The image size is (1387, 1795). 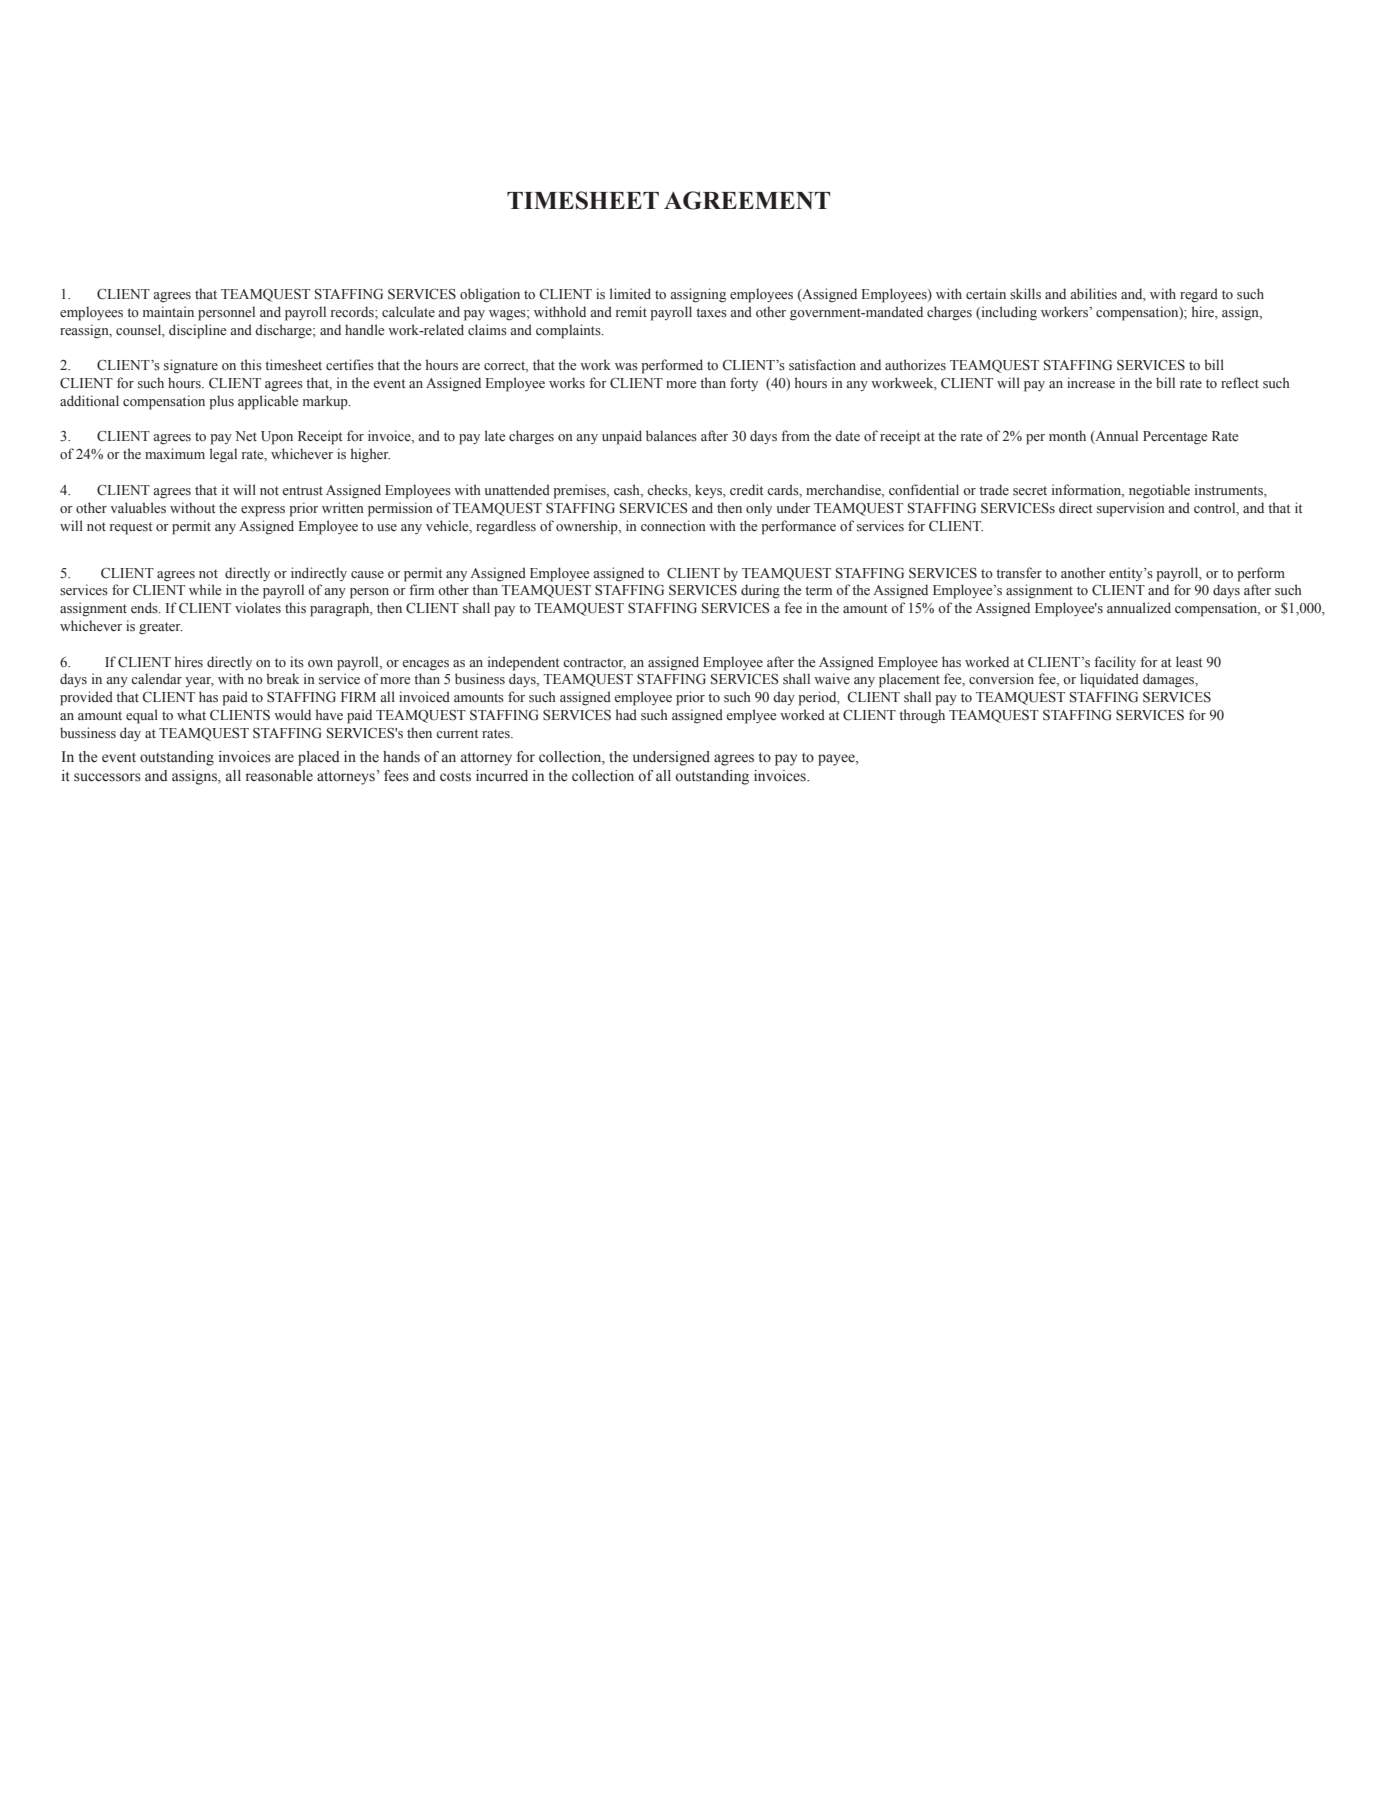 What do you see at coordinates (671, 435) in the screenshot?
I see `balances` at bounding box center [671, 435].
